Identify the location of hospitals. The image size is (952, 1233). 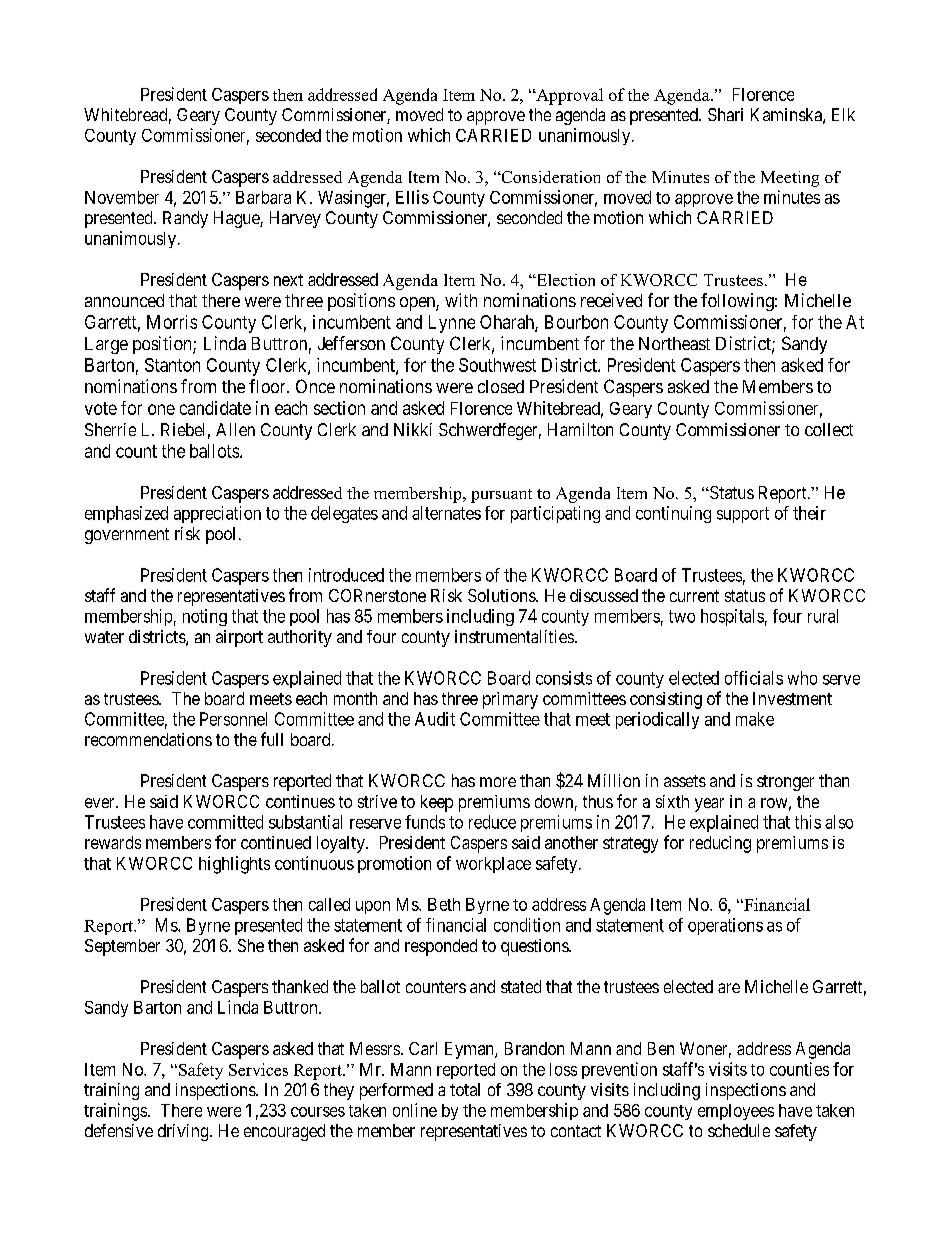
(732, 617).
